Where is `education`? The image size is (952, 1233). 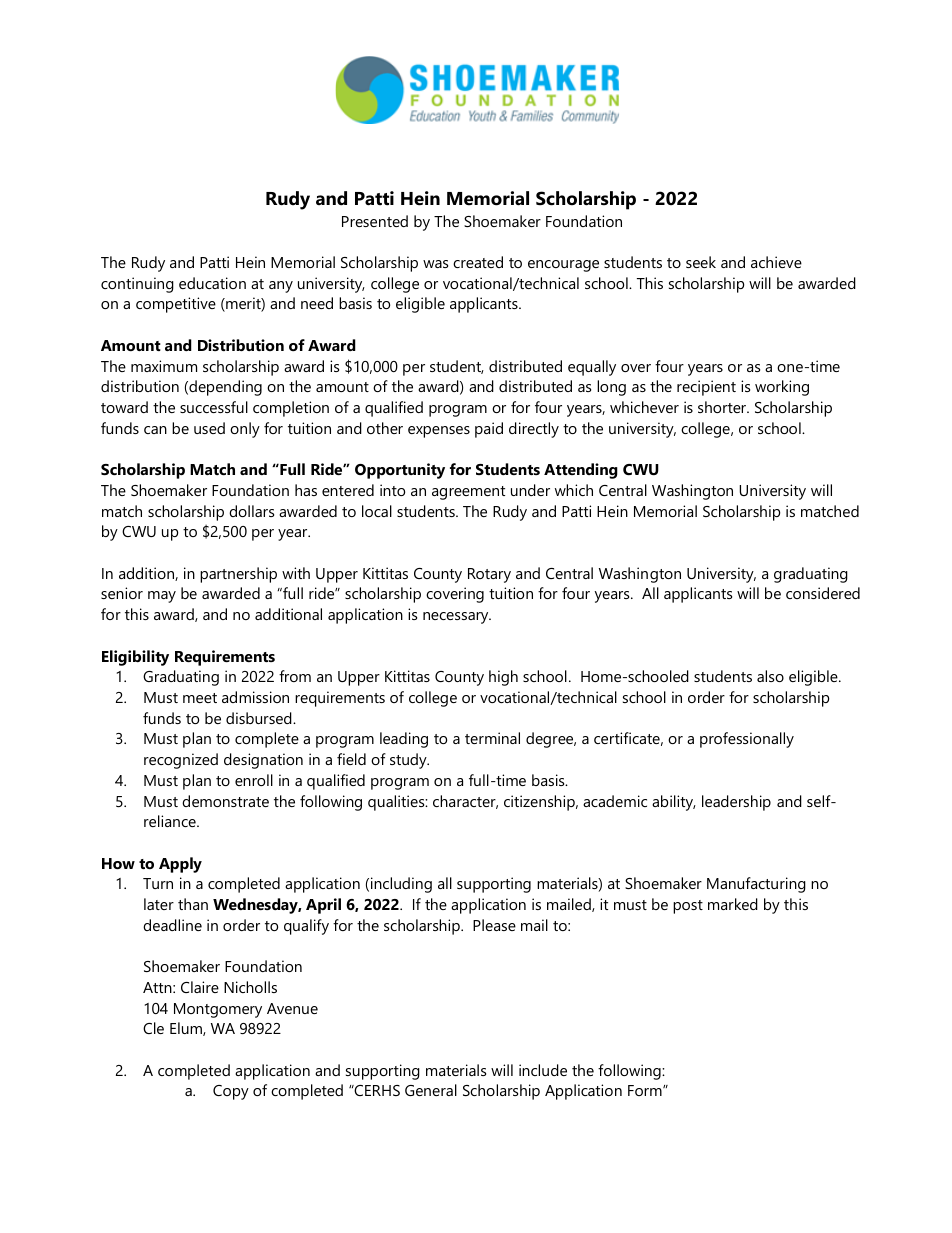
education is located at coordinates (212, 283).
